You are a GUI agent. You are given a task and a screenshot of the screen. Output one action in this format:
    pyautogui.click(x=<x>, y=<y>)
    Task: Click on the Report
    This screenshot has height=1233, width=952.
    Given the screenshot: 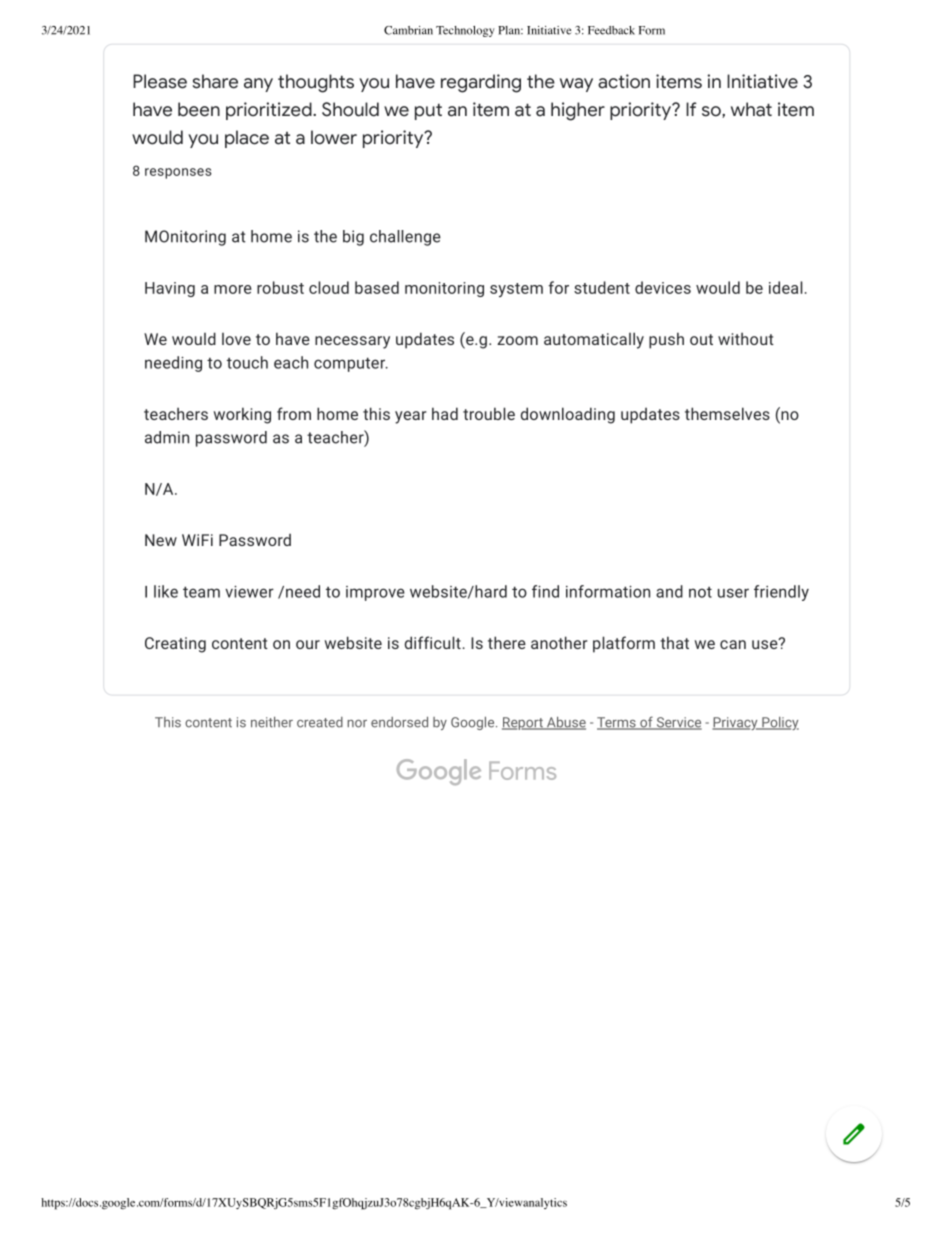 What is the action you would take?
    pyautogui.click(x=523, y=723)
